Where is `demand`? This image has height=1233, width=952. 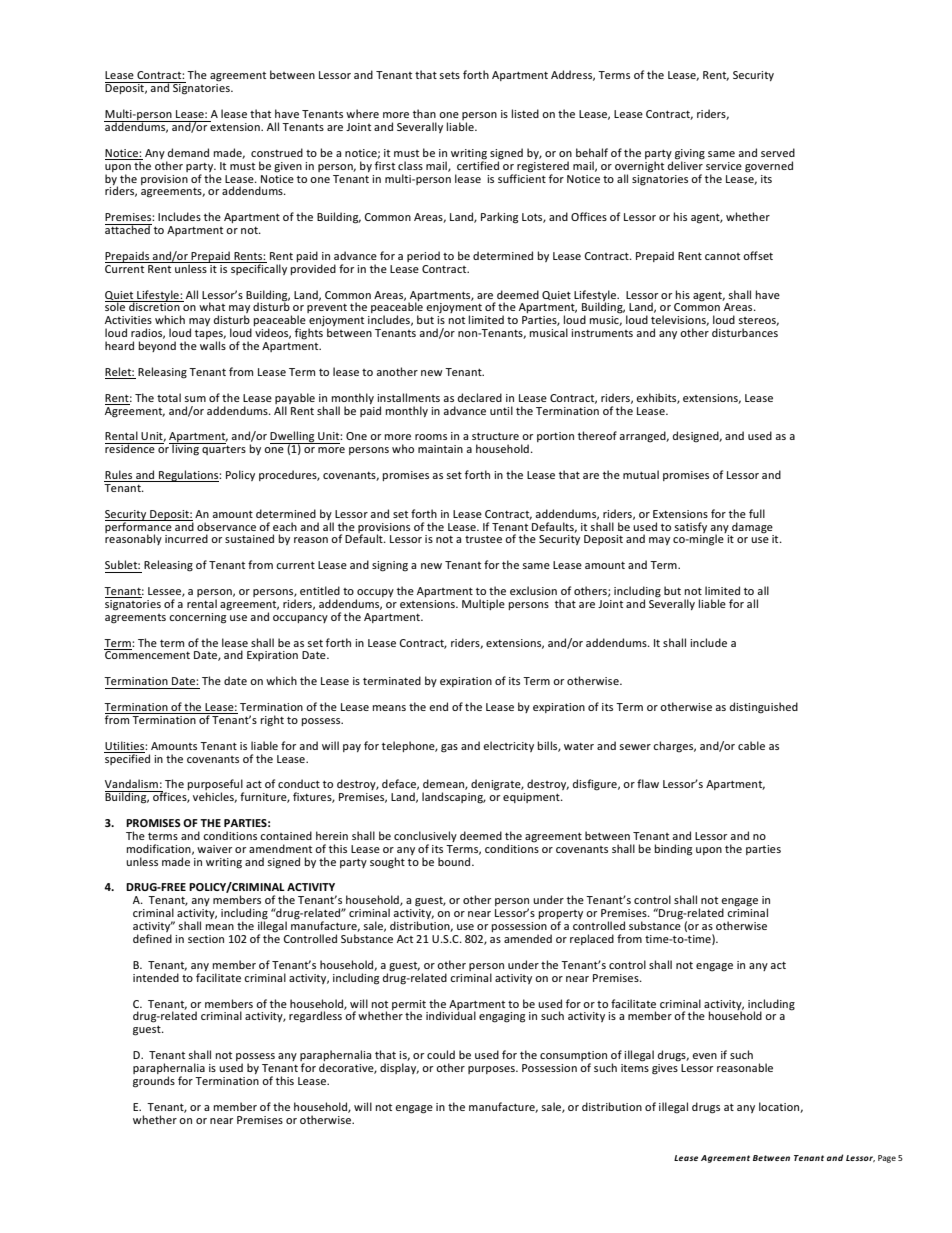
demand is located at coordinates (188, 152).
